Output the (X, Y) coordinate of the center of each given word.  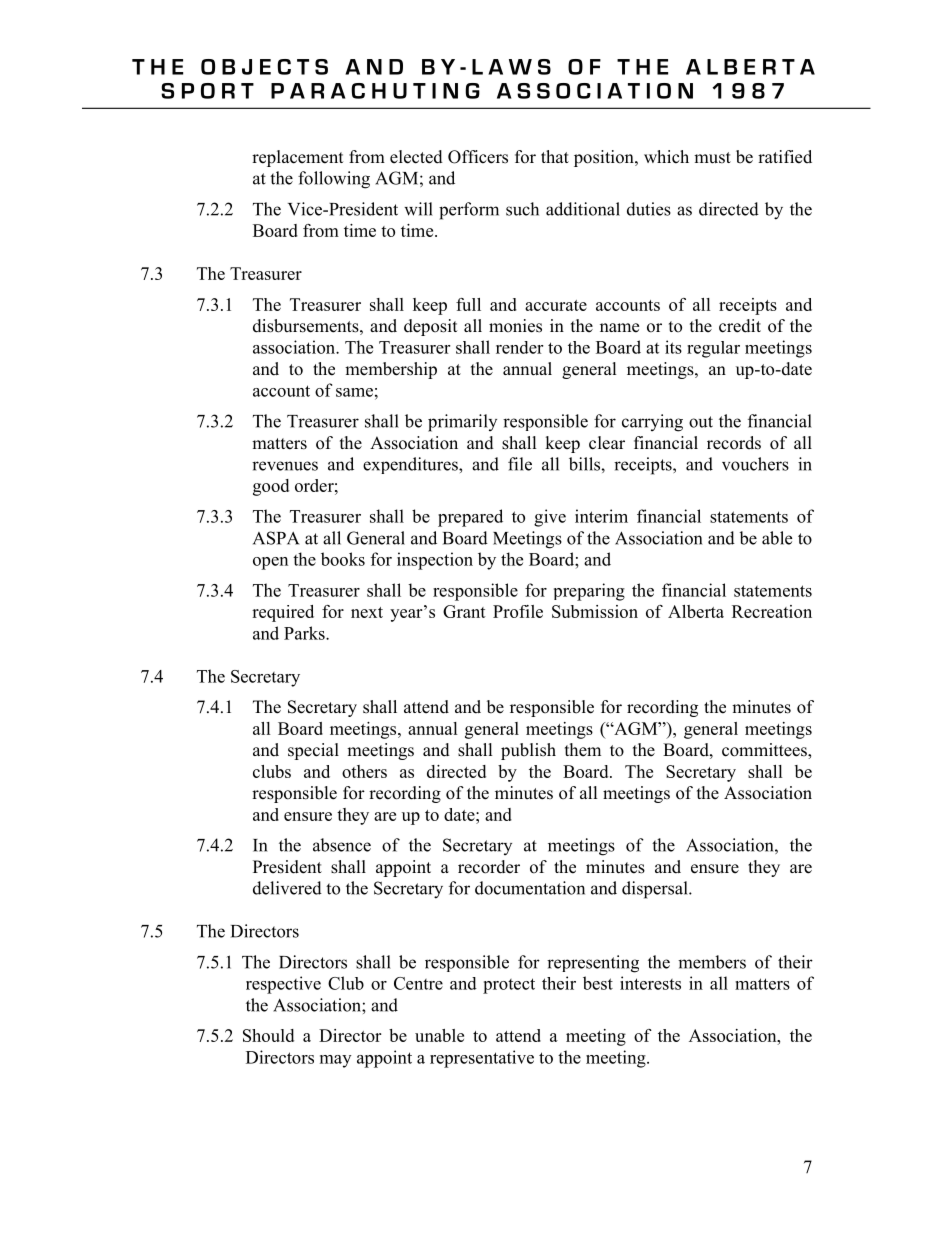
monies (515, 326)
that (555, 156)
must (712, 158)
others (364, 771)
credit (740, 326)
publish (528, 751)
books (343, 559)
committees (765, 751)
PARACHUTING (375, 91)
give (550, 518)
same (354, 392)
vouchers (755, 464)
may (335, 1061)
